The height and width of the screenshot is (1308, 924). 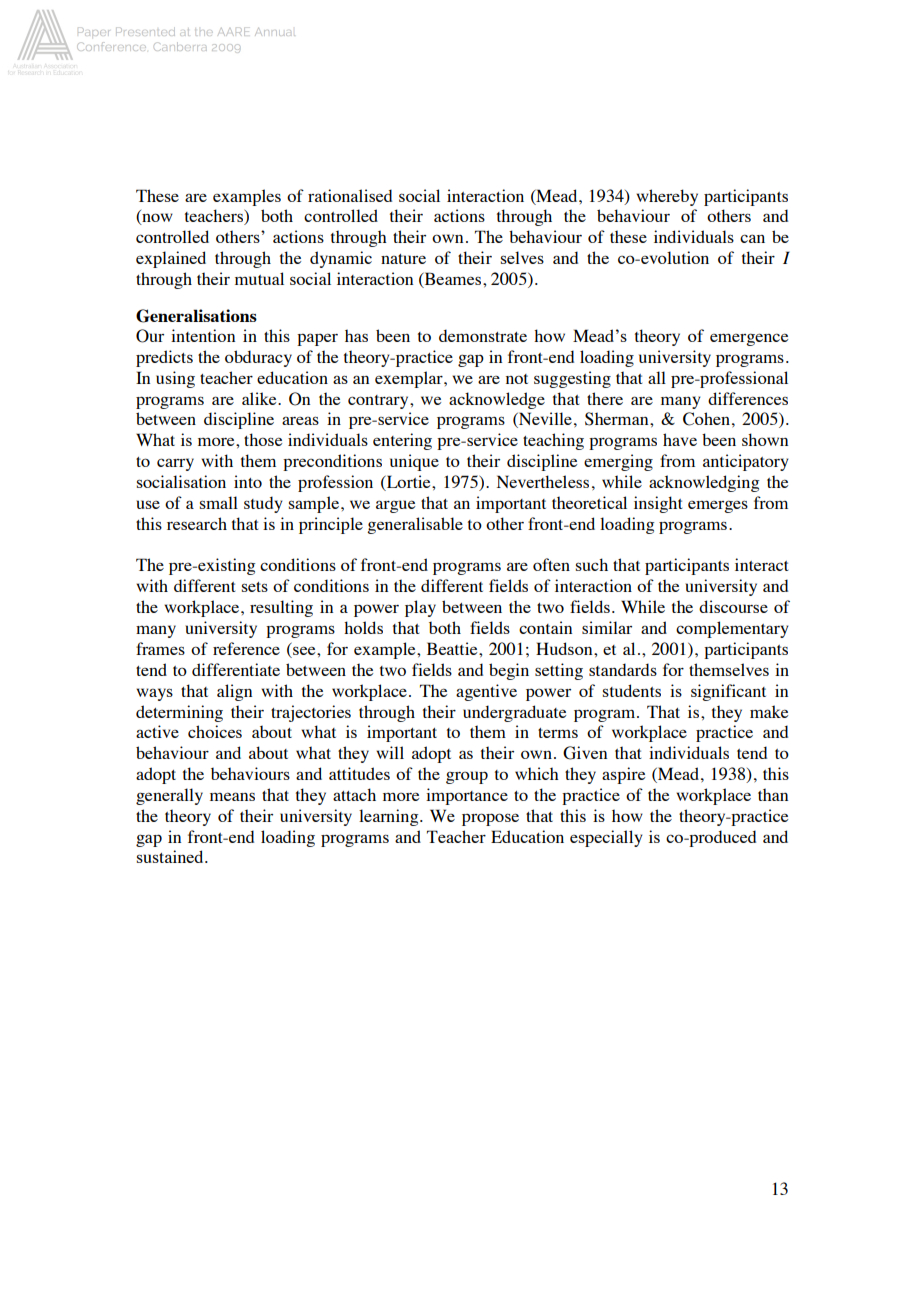 What do you see at coordinates (403, 259) in the screenshot?
I see `nature` at bounding box center [403, 259].
